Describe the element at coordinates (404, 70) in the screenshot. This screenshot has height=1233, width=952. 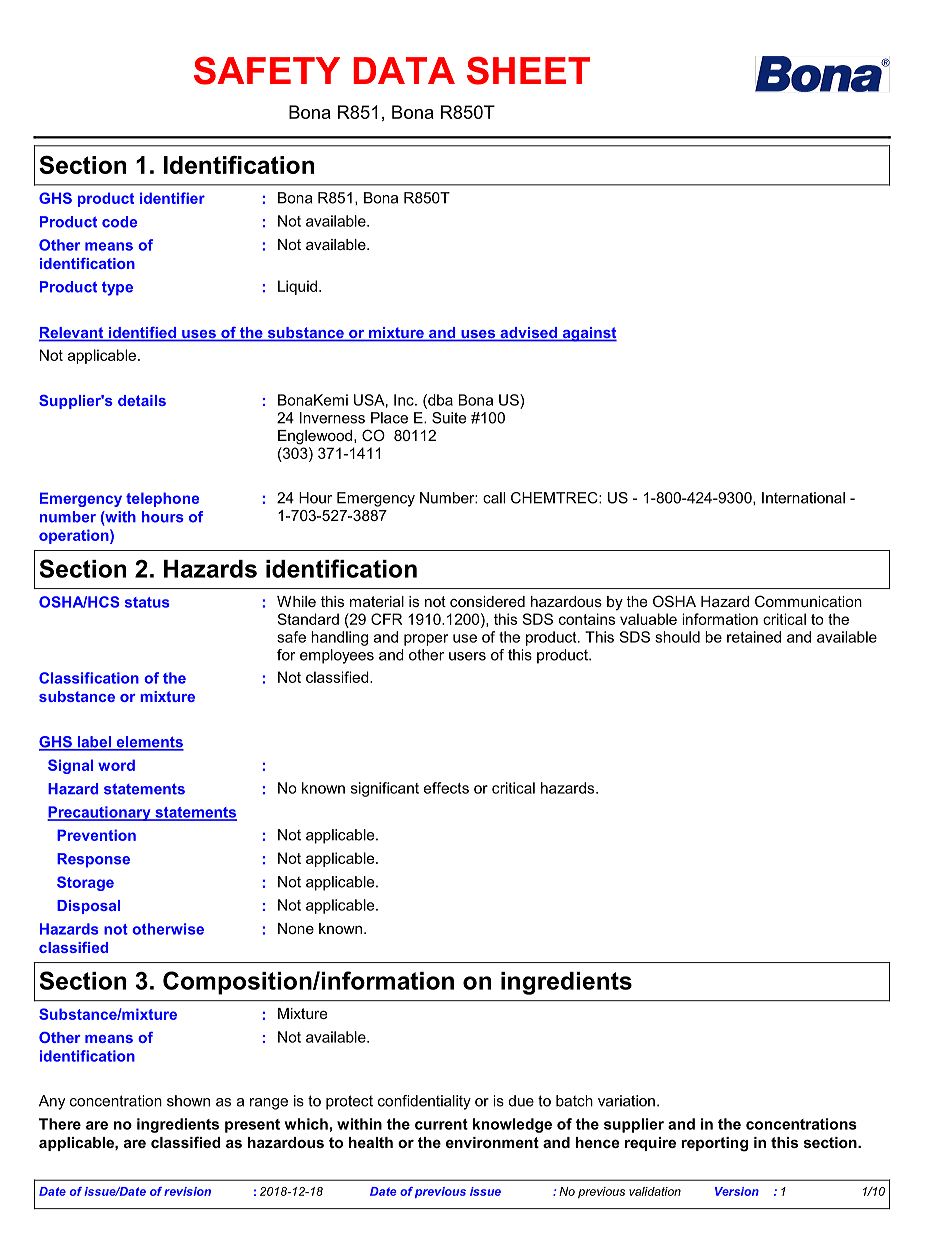
I see `DATA` at that location.
